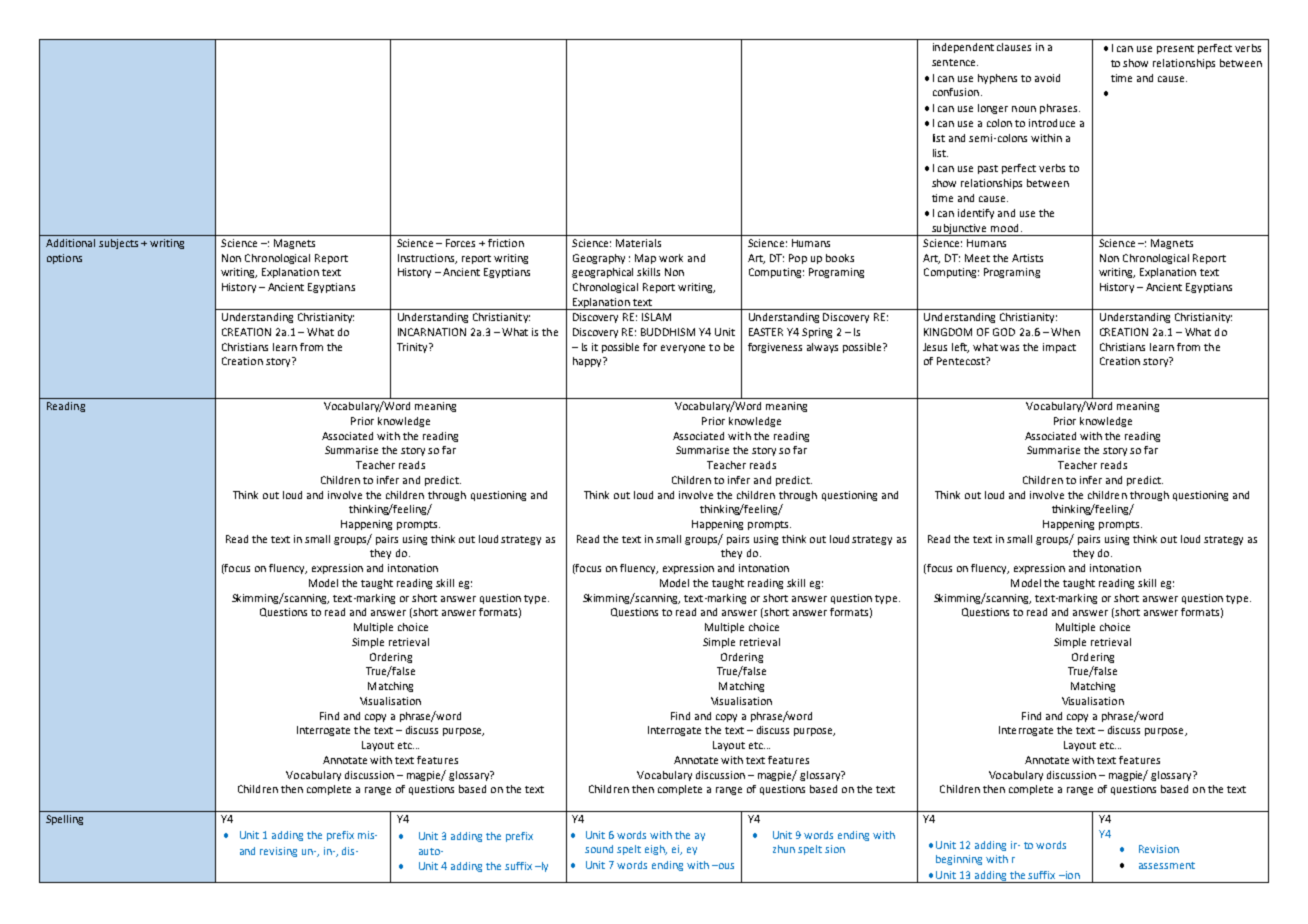 The height and width of the screenshot is (924, 1308). I want to click on Spelling, so click(64, 820).
